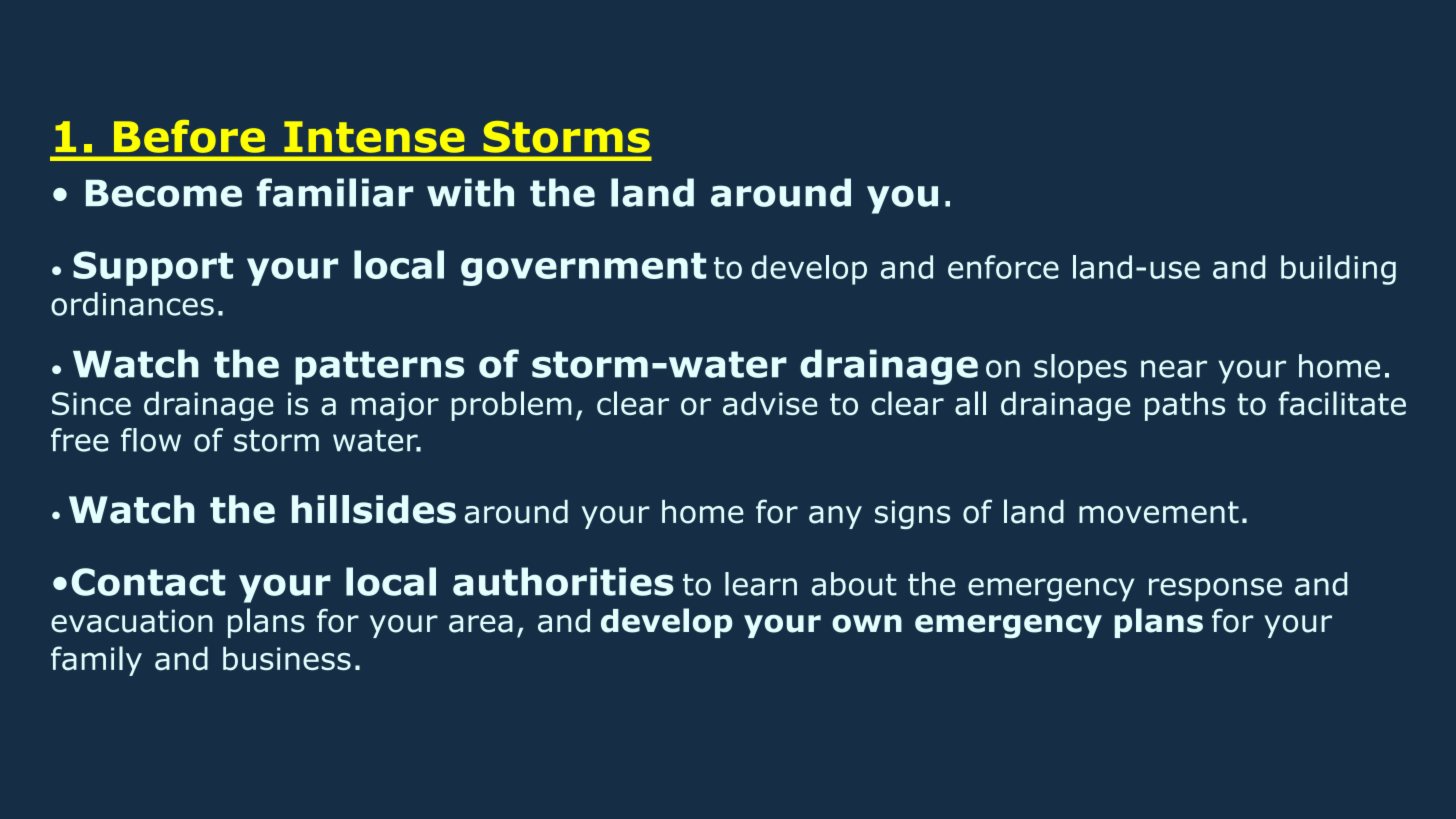  Describe the element at coordinates (189, 136) in the document. I see `Before` at that location.
